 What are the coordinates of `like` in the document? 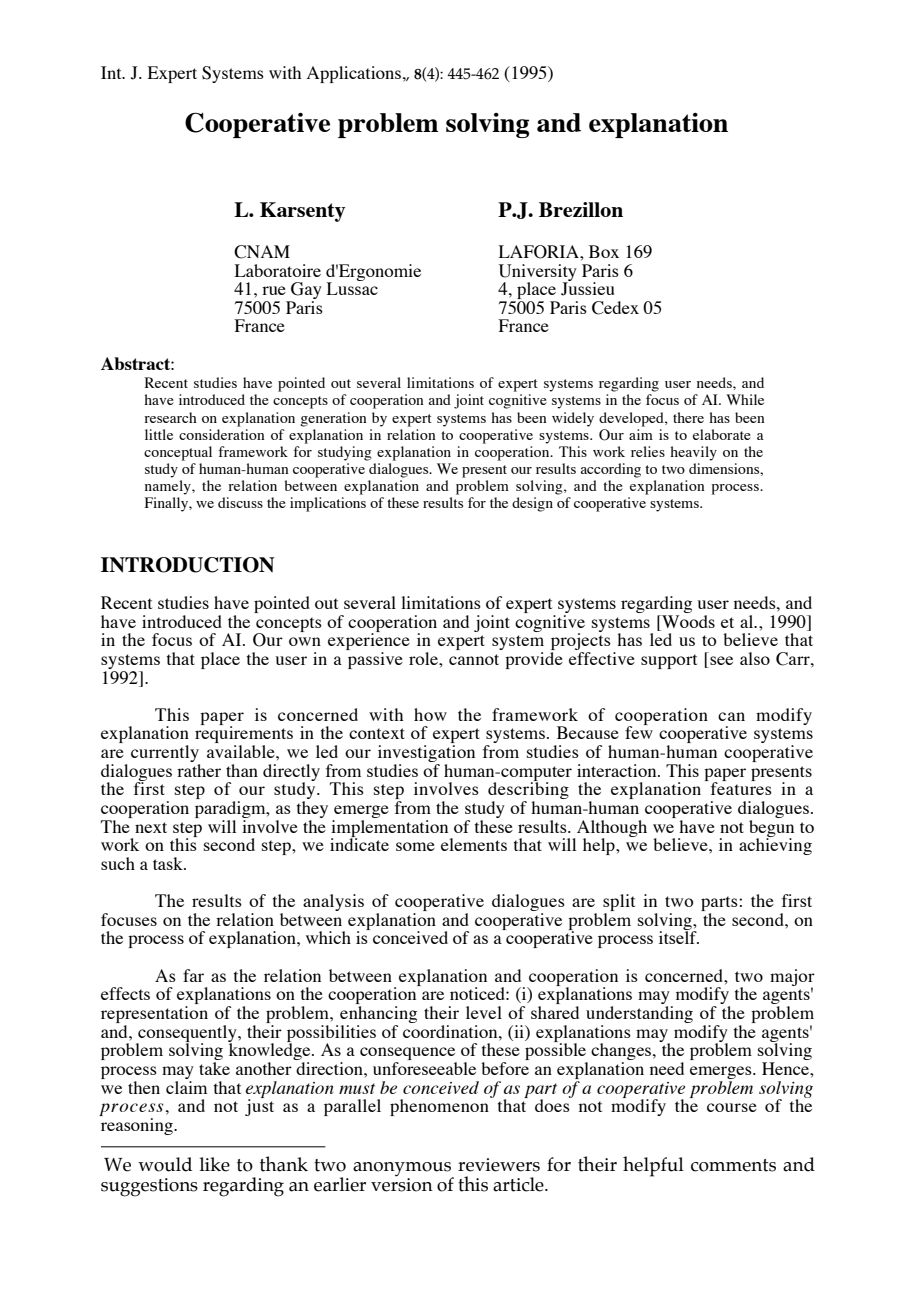 It's located at (215, 1164).
